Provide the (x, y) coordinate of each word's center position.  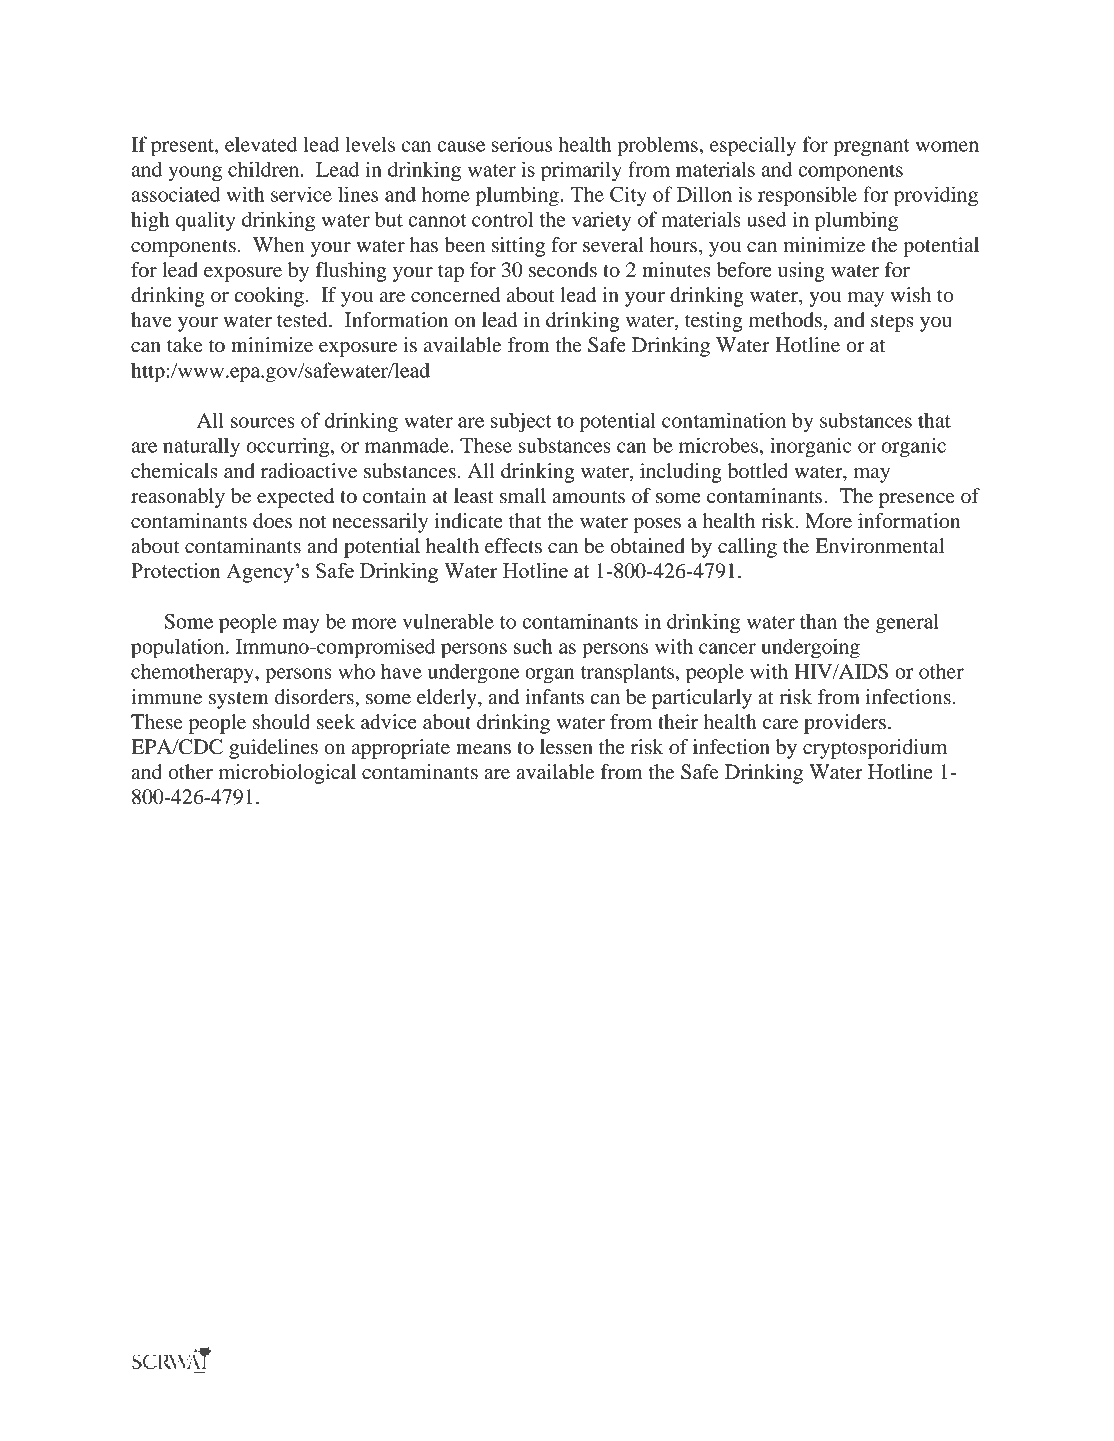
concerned (455, 295)
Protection (176, 570)
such (533, 646)
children (265, 169)
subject (521, 422)
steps (892, 323)
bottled (758, 471)
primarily (581, 171)
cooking (269, 297)
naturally (201, 448)
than (818, 621)
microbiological (287, 774)
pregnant (871, 148)
